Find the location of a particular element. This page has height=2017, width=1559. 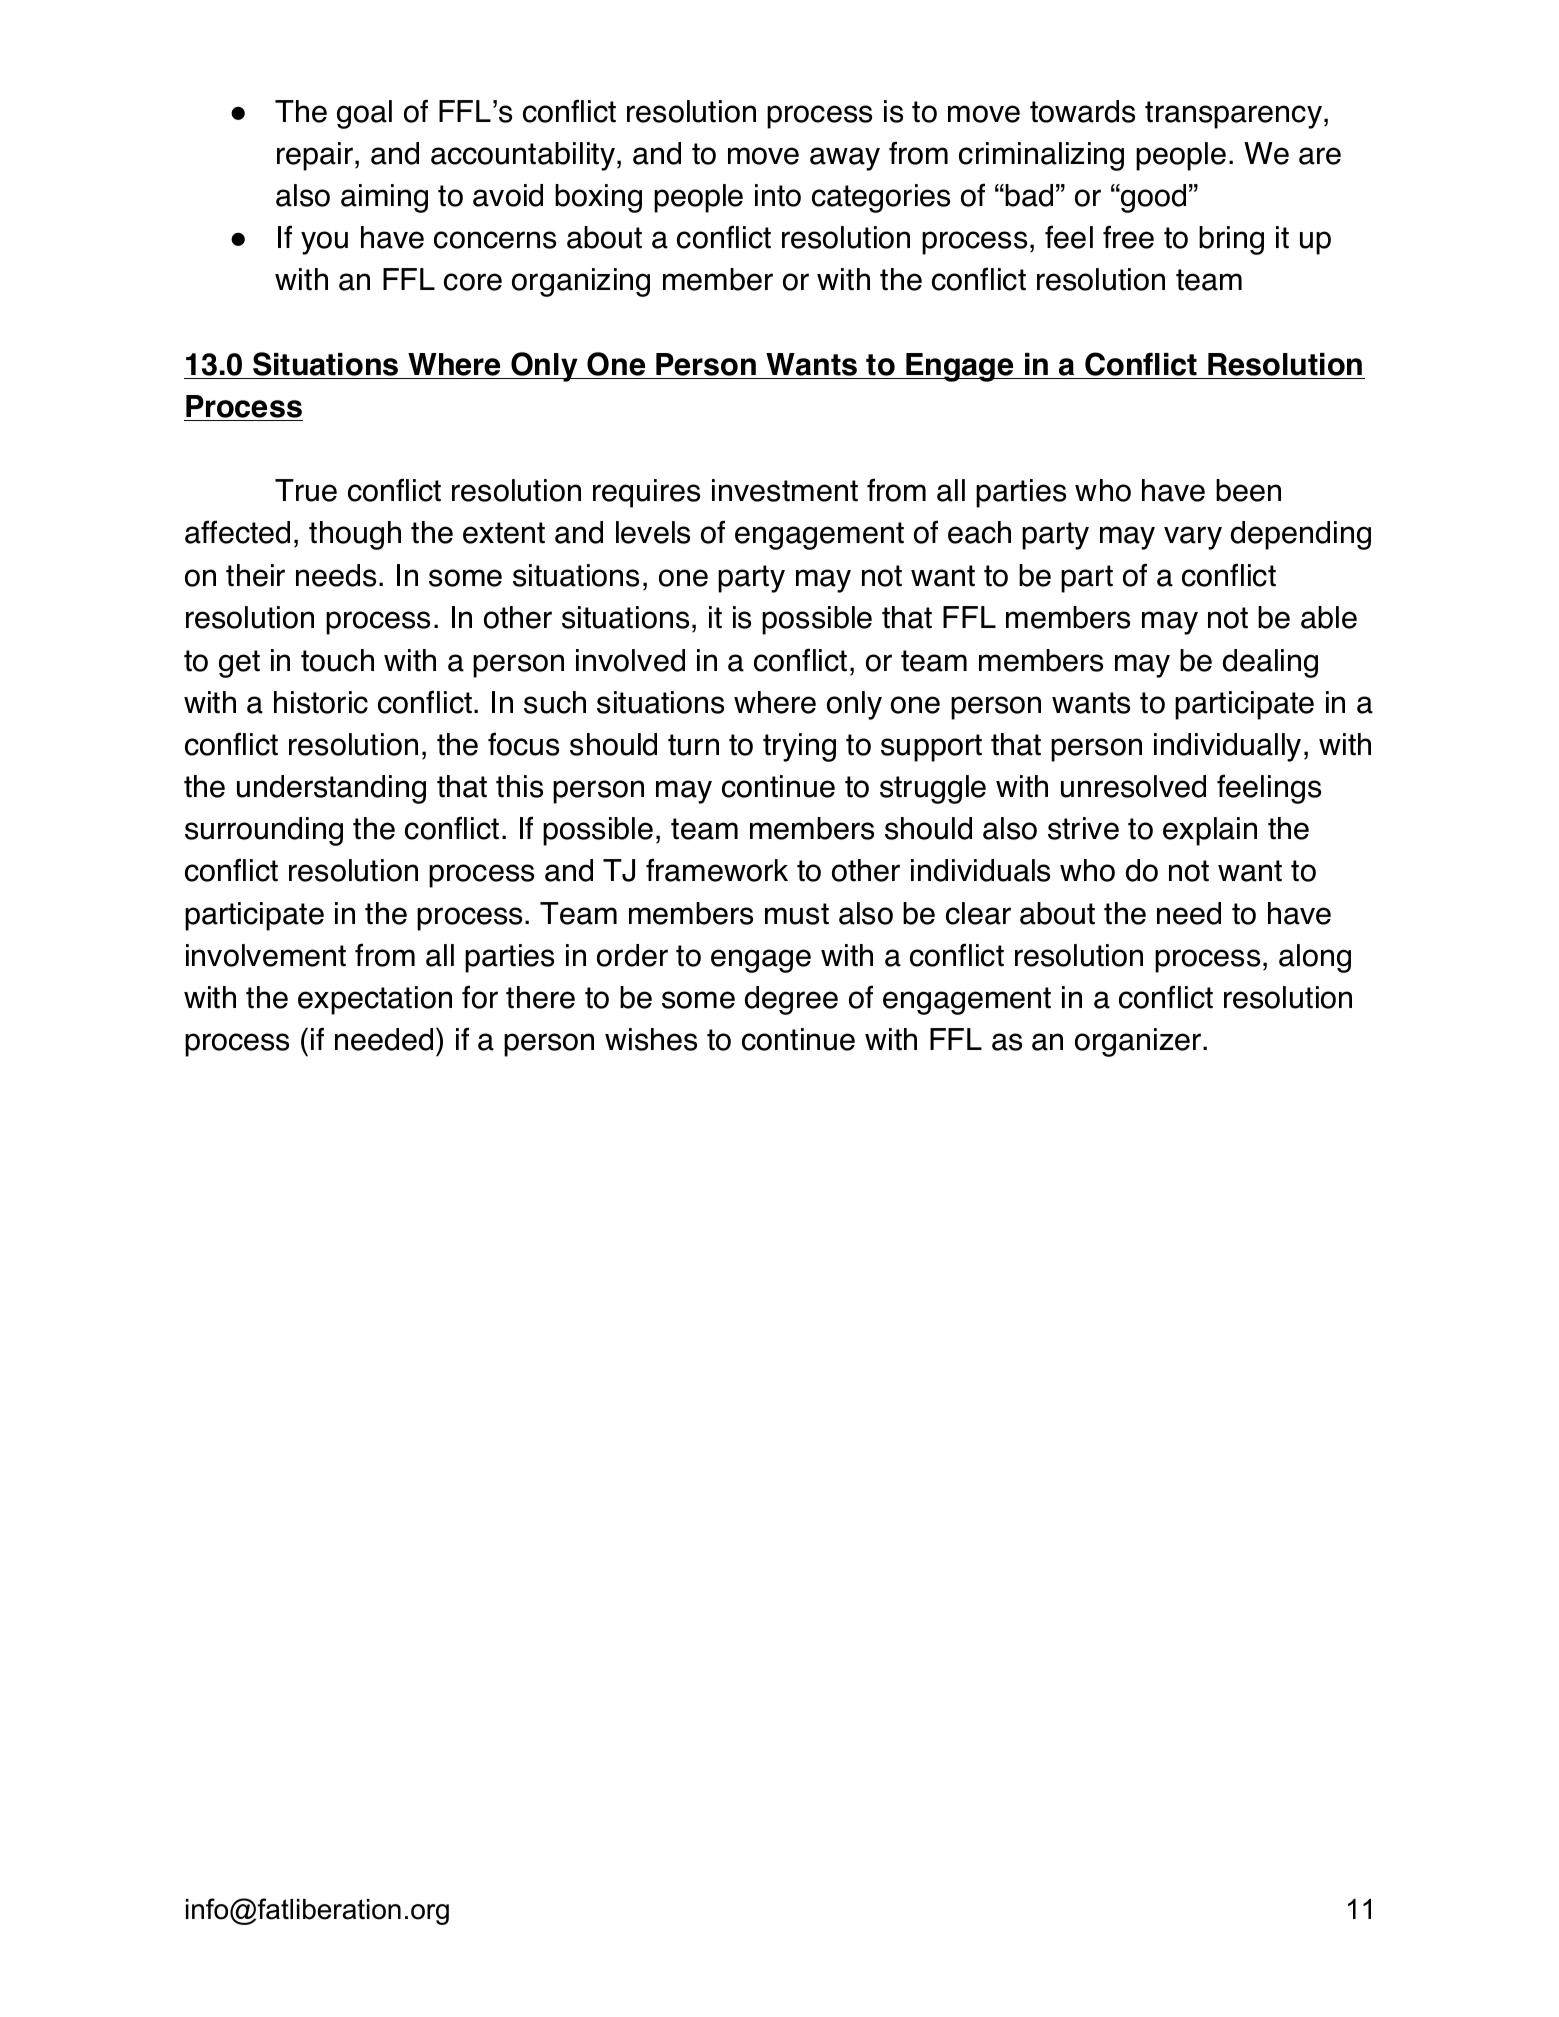

away is located at coordinates (845, 159).
